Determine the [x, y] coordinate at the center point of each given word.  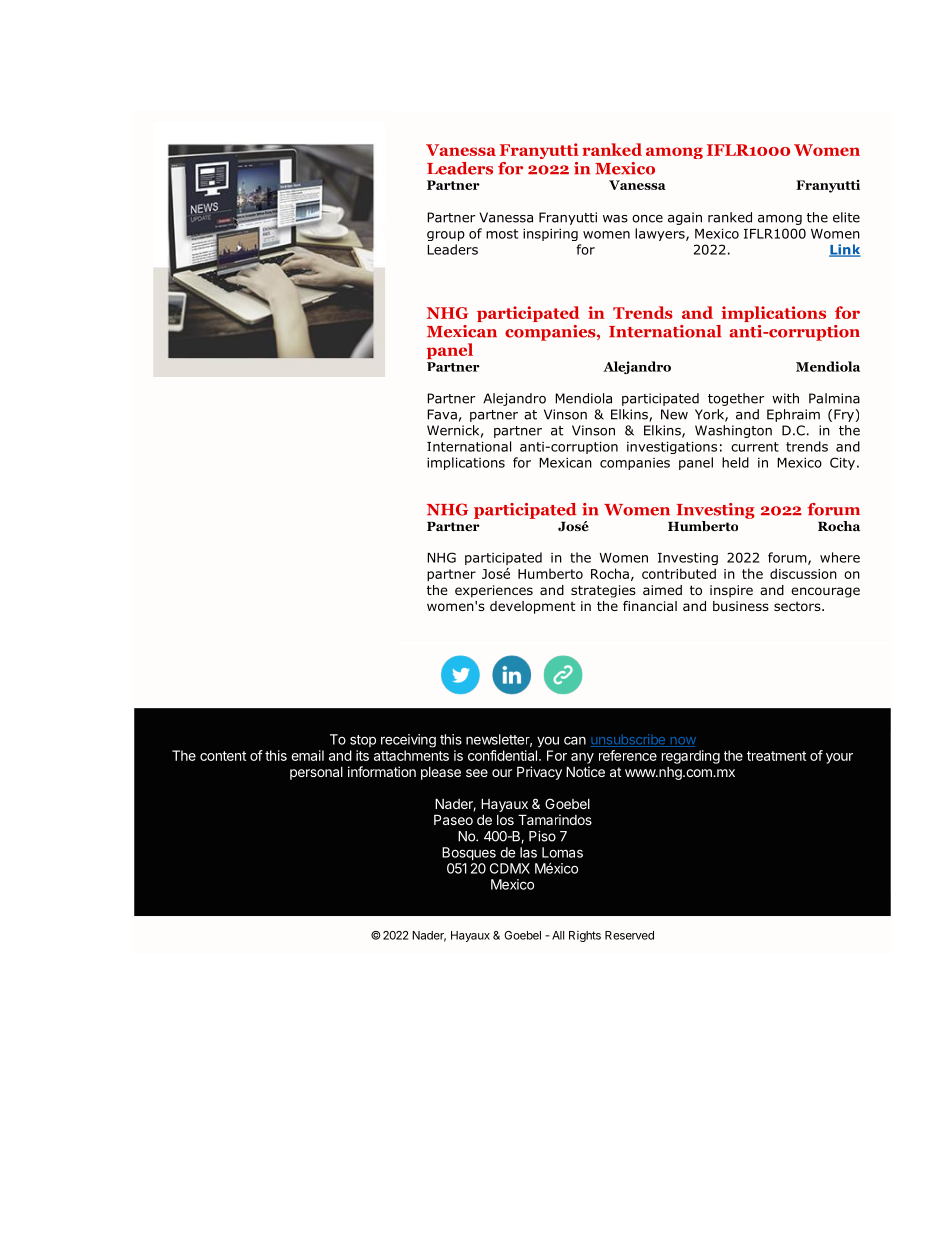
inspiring [550, 234]
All [558, 935]
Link [845, 250]
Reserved [629, 935]
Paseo [453, 819]
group [446, 236]
